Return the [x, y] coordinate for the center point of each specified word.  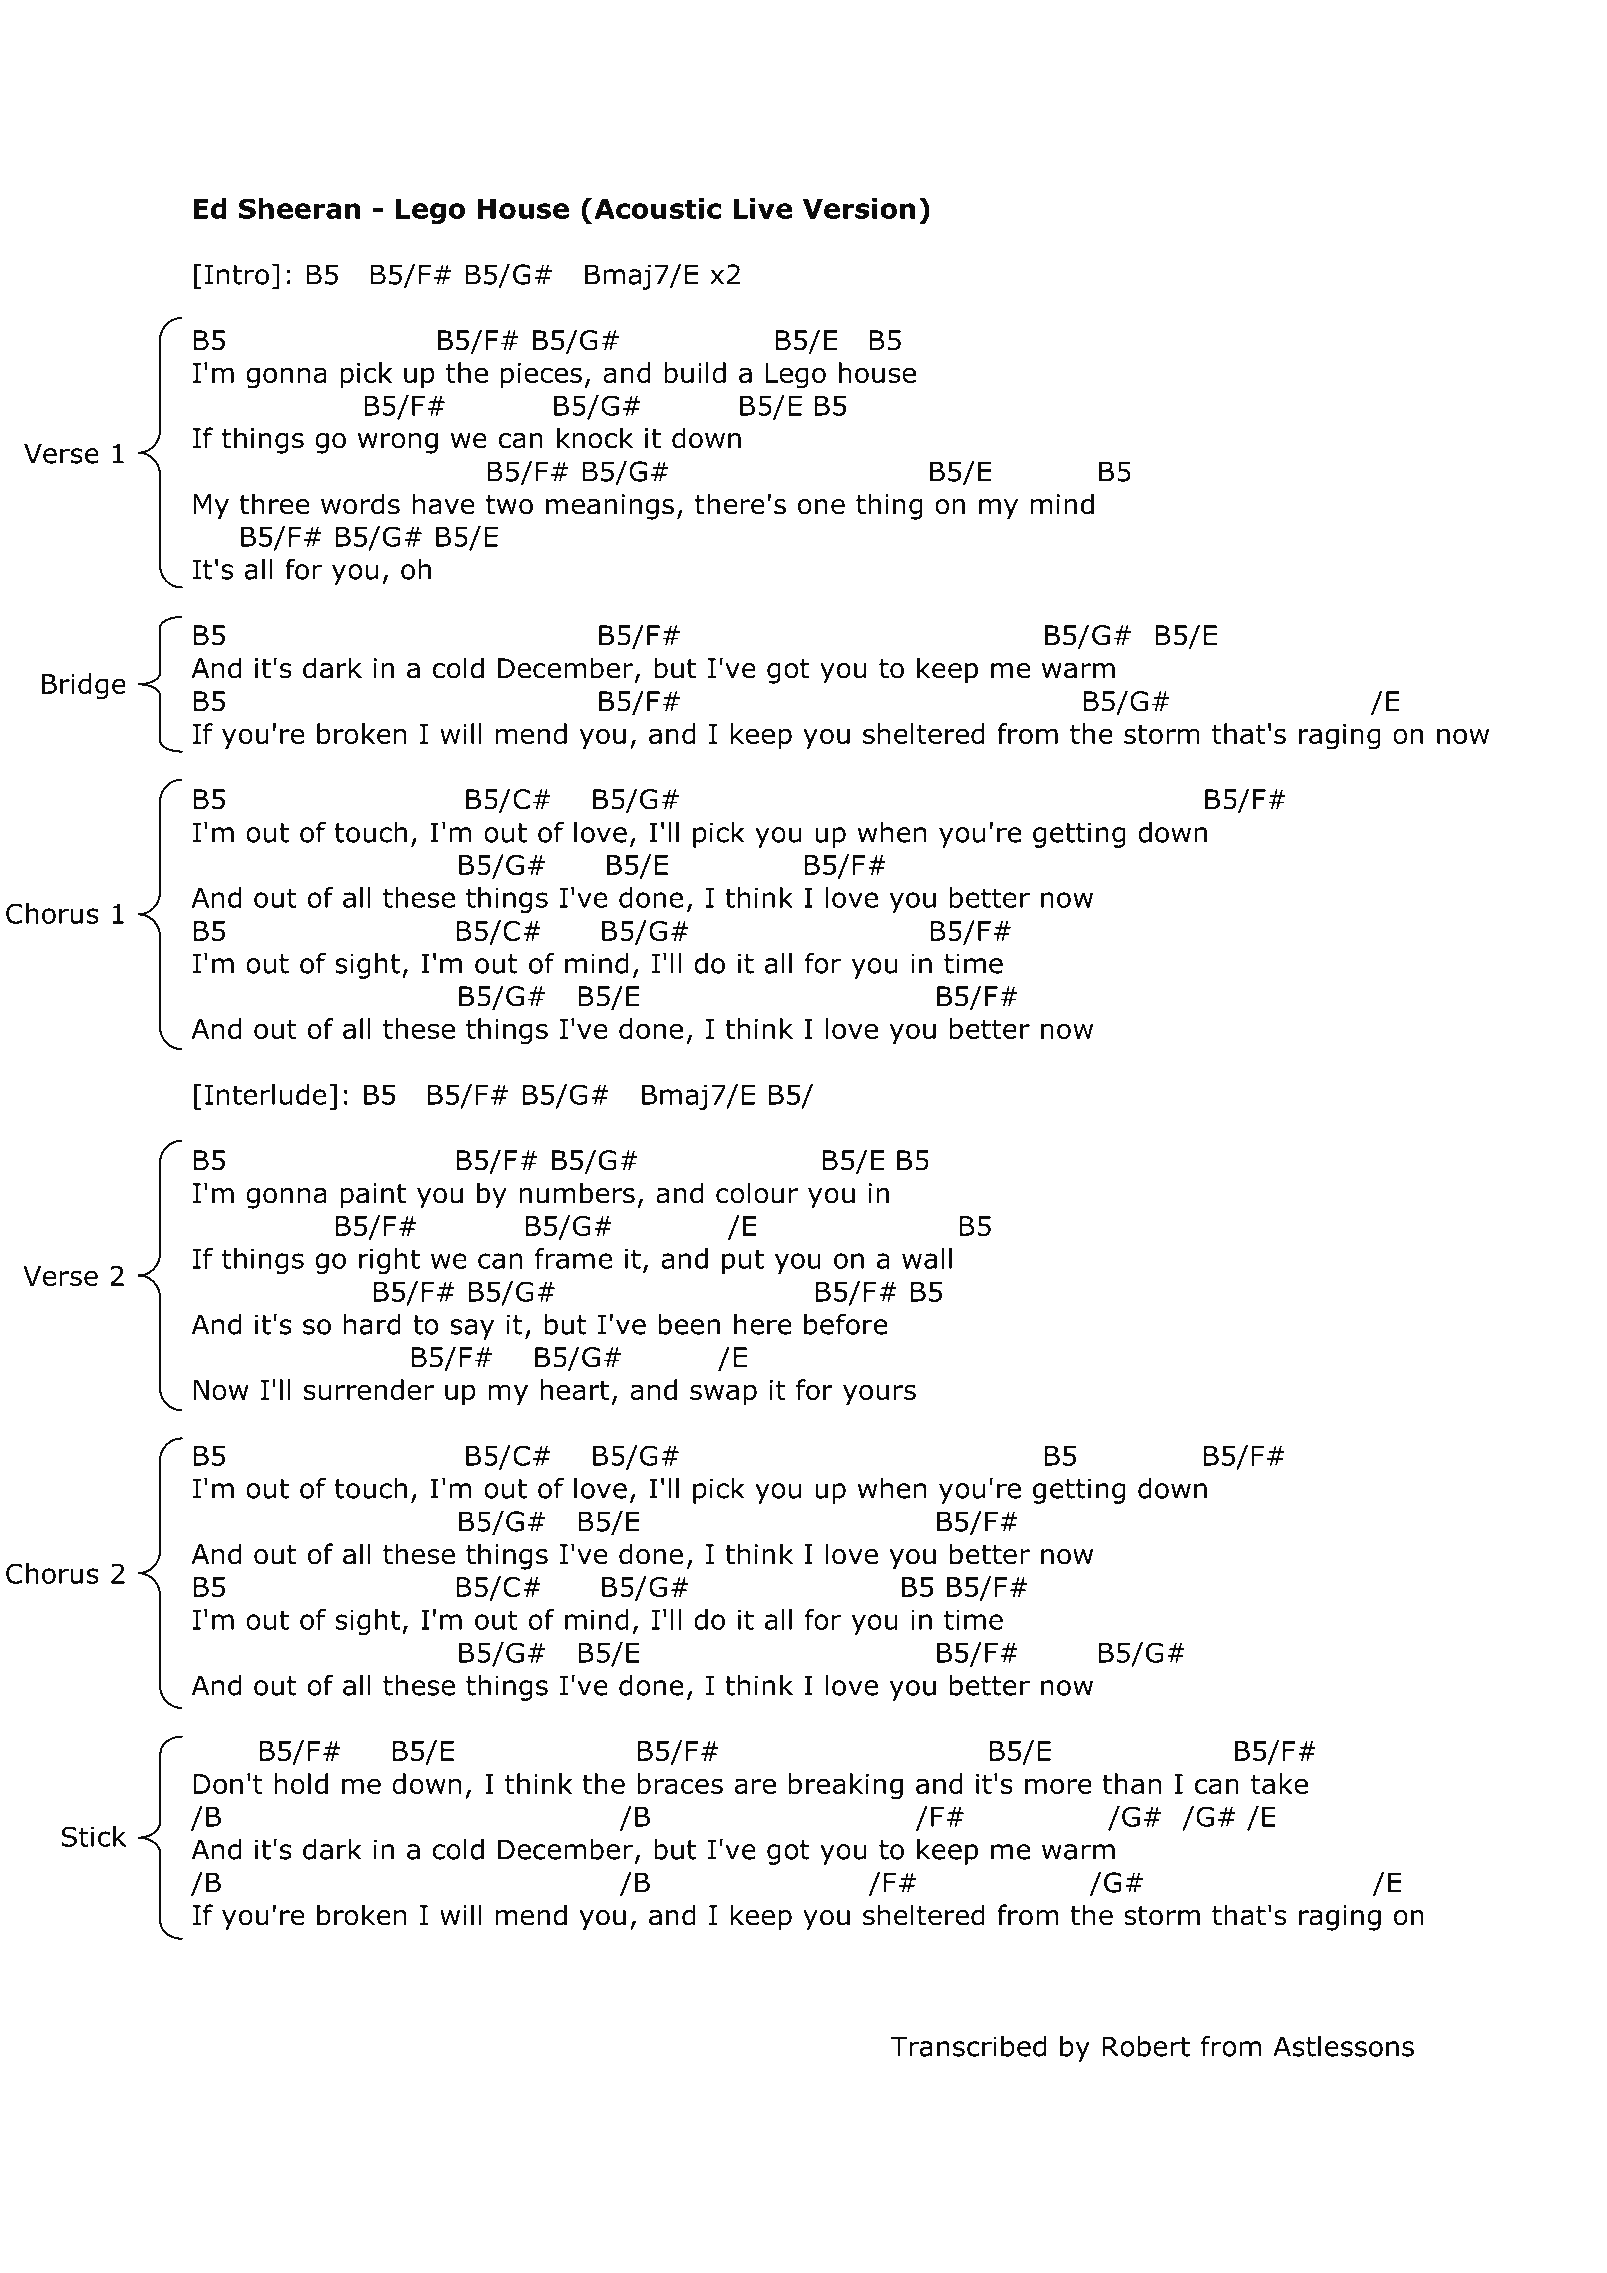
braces [680, 1783]
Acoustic [658, 208]
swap [723, 1394]
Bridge [84, 686]
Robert [1146, 2046]
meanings [610, 507]
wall [927, 1258]
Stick [93, 1836]
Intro [237, 274]
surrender [369, 1389]
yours [879, 1394]
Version [859, 208]
